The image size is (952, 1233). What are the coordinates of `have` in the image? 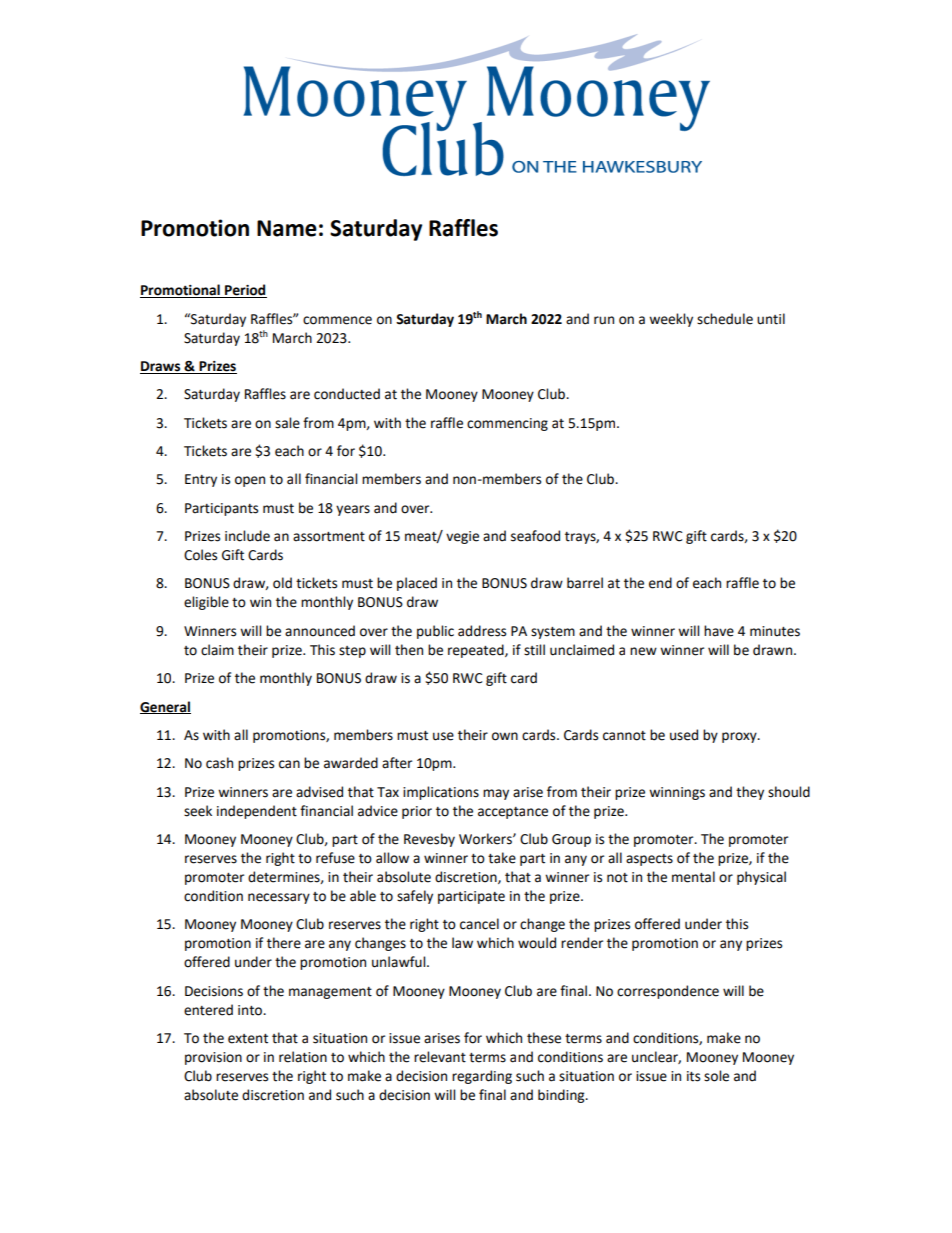 It's located at (719, 631).
